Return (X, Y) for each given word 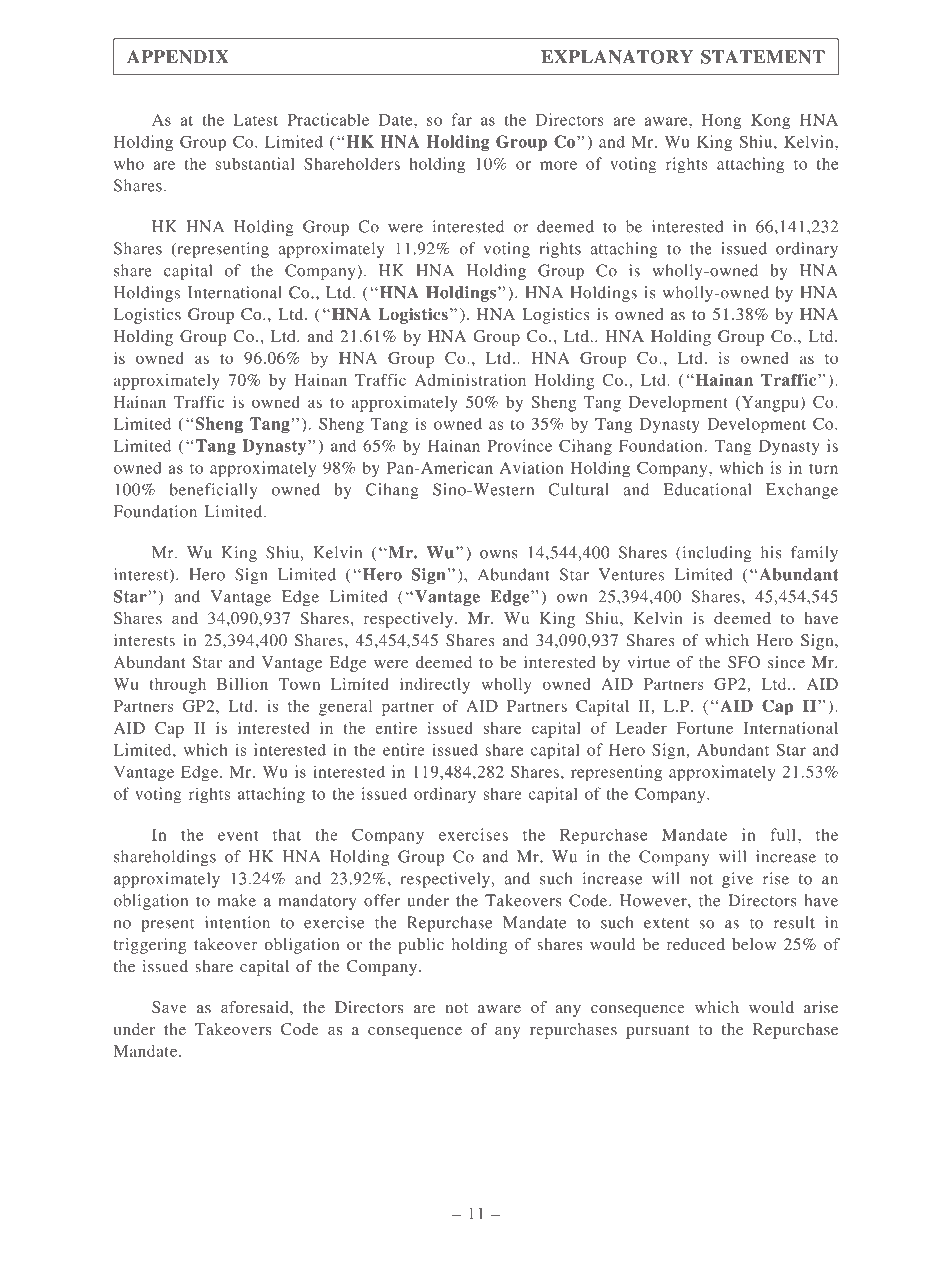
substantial (255, 163)
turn (823, 469)
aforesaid (256, 1007)
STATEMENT (763, 57)
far (461, 119)
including (716, 554)
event (238, 836)
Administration (470, 380)
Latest (255, 120)
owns (499, 554)
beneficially (213, 491)
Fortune (705, 728)
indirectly (435, 686)
